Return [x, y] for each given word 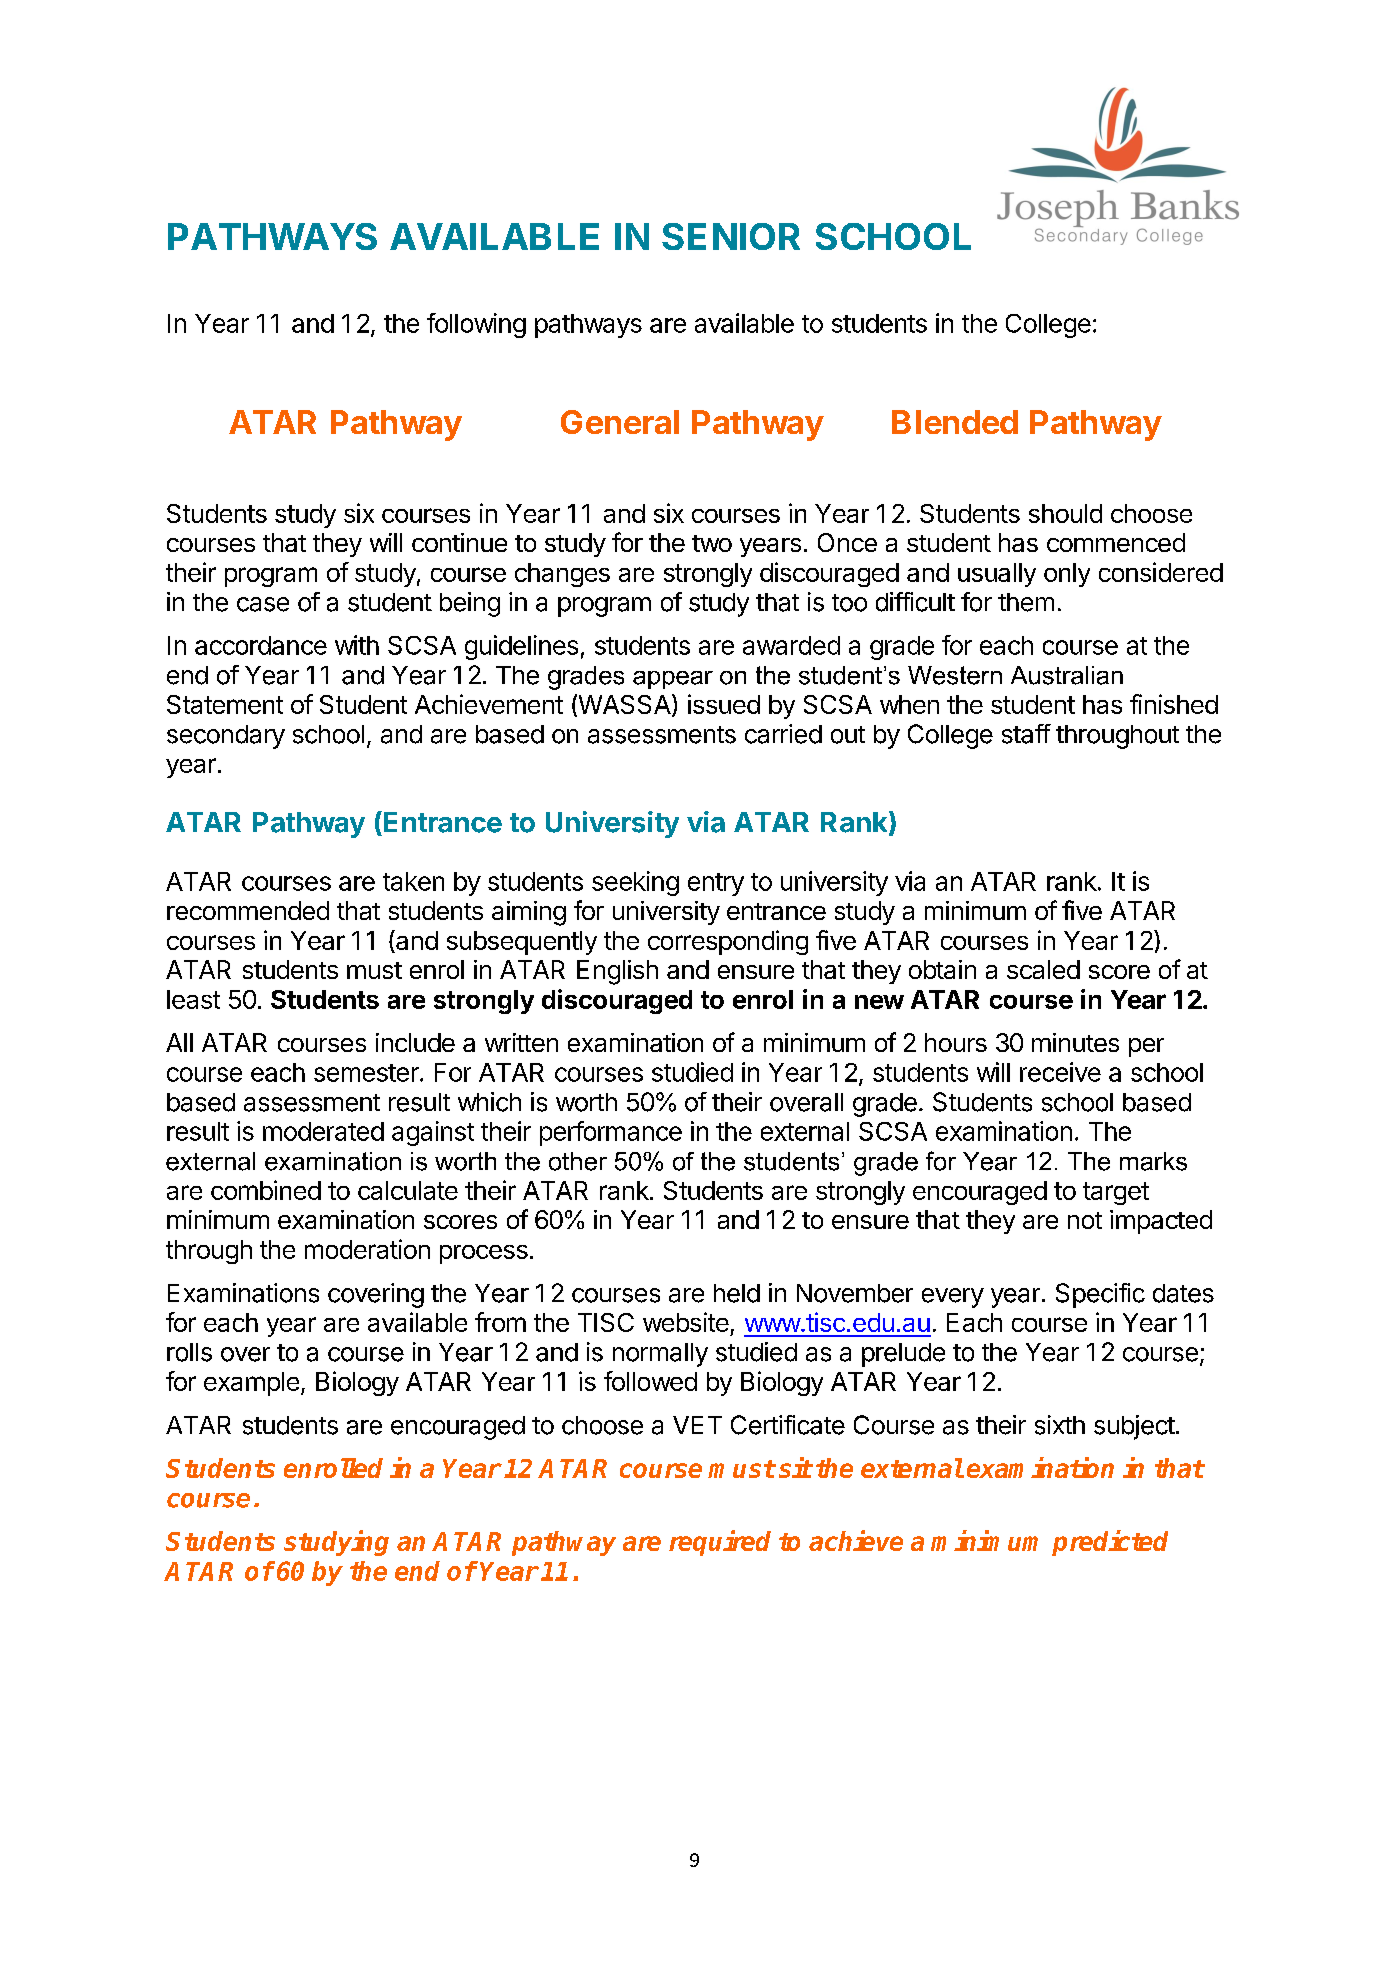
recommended [248, 910]
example [251, 1384]
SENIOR [731, 236]
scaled [1043, 969]
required [720, 1543]
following [476, 325]
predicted [1110, 1543]
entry [716, 884]
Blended [955, 422]
